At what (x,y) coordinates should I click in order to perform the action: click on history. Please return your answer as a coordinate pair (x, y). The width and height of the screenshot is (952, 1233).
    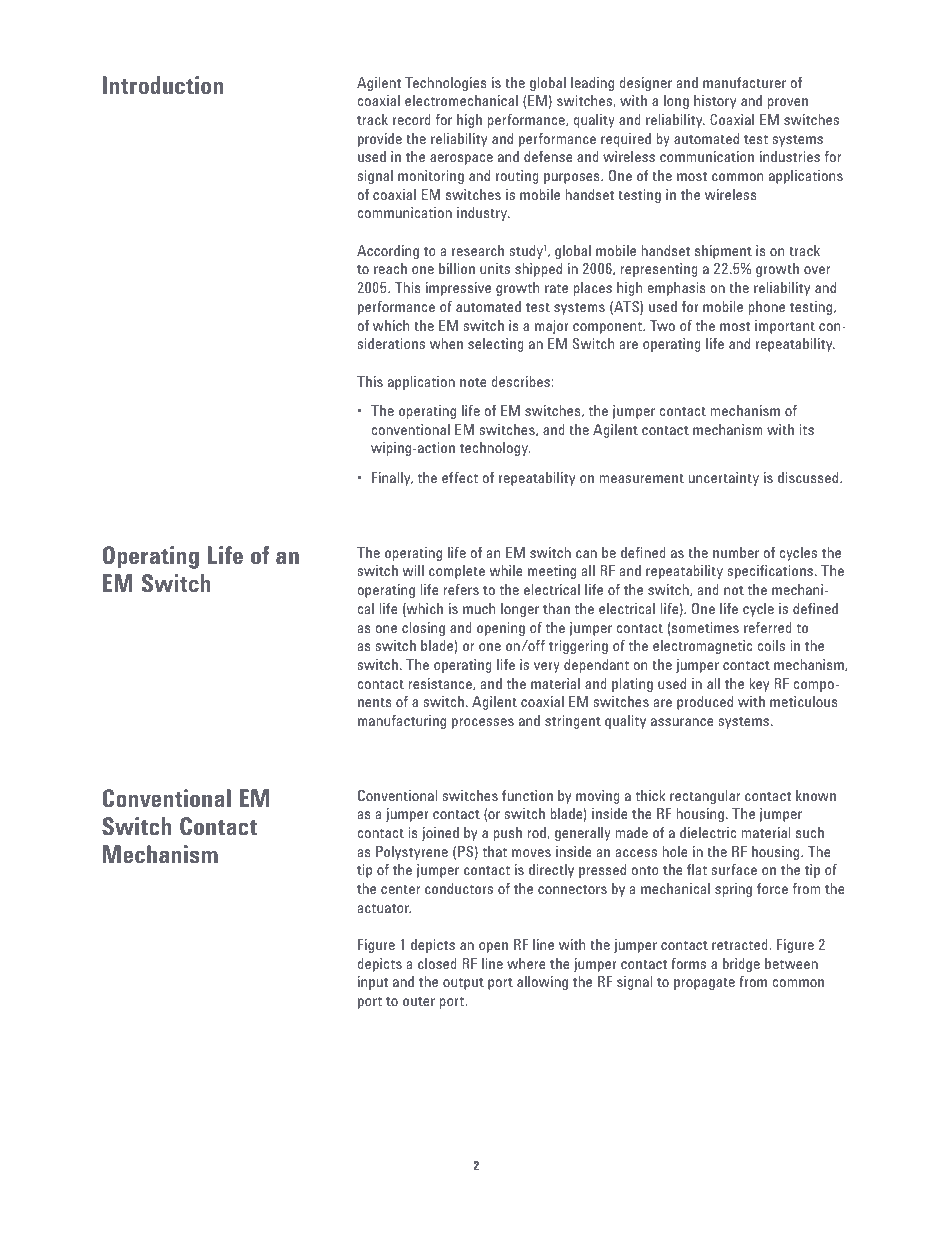
    Looking at the image, I should click on (715, 102).
